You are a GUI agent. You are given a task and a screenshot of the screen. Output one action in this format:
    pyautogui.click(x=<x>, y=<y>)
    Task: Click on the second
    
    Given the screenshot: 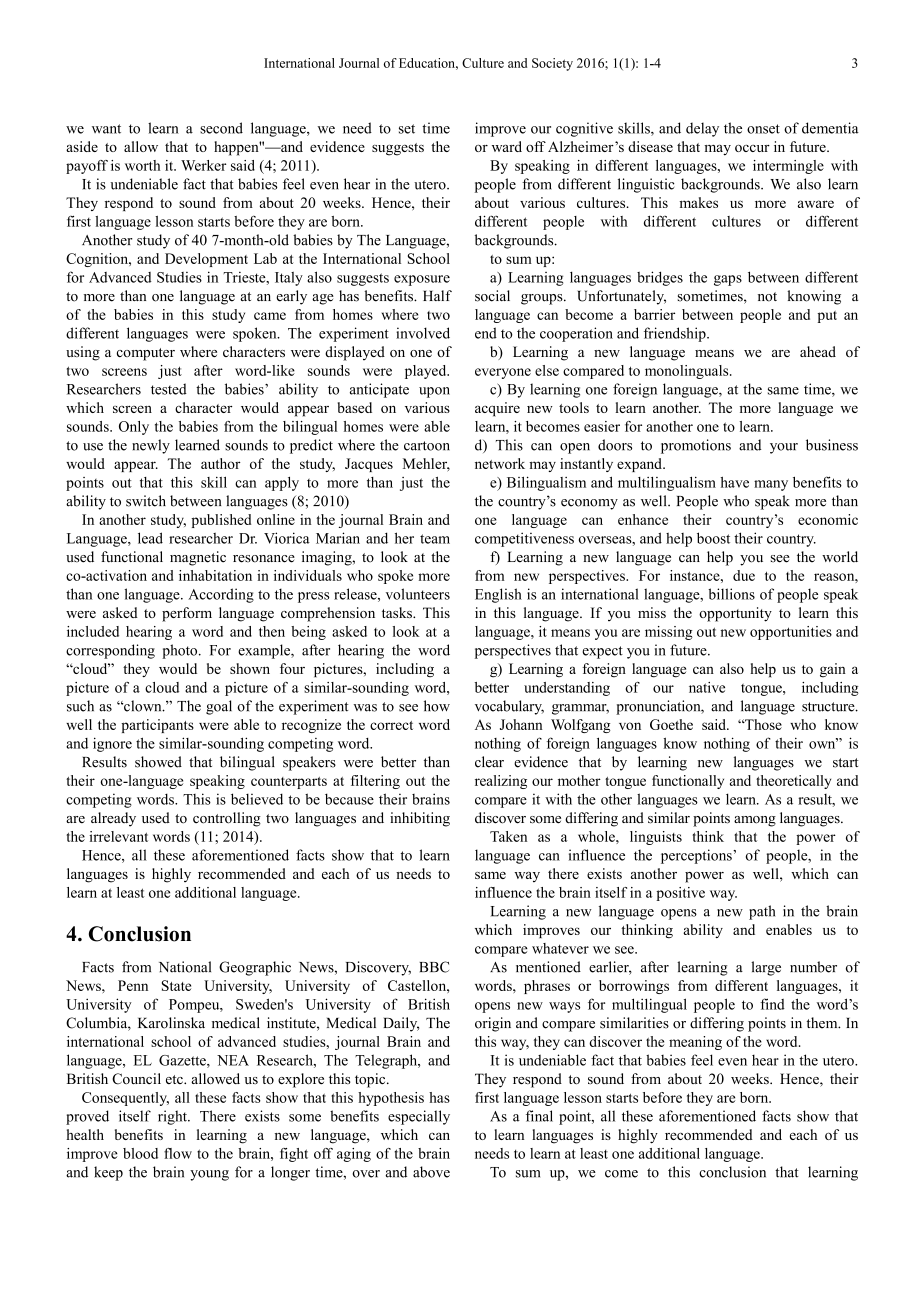 What is the action you would take?
    pyautogui.click(x=221, y=128)
